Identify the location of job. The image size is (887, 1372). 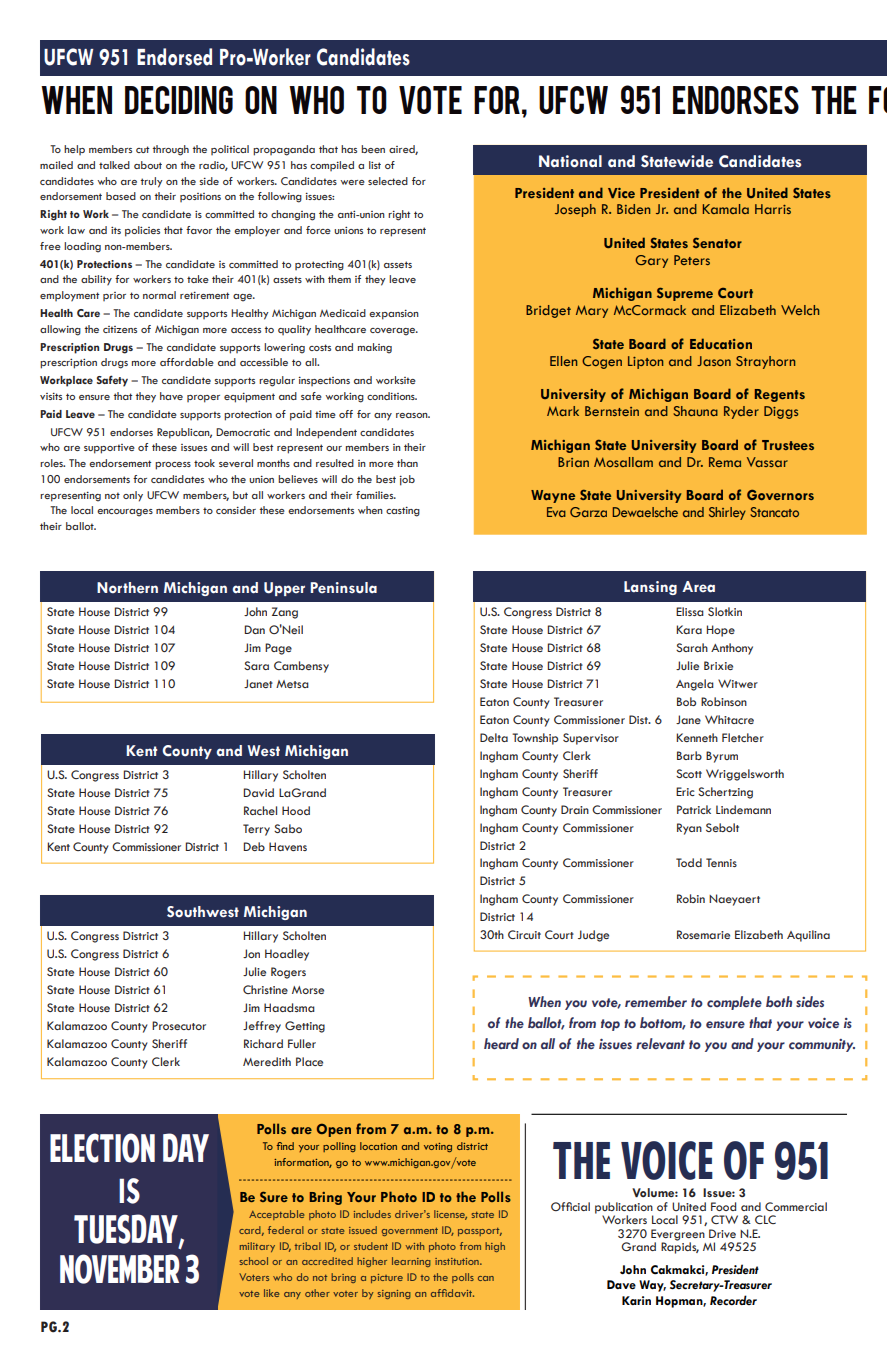
(407, 480).
